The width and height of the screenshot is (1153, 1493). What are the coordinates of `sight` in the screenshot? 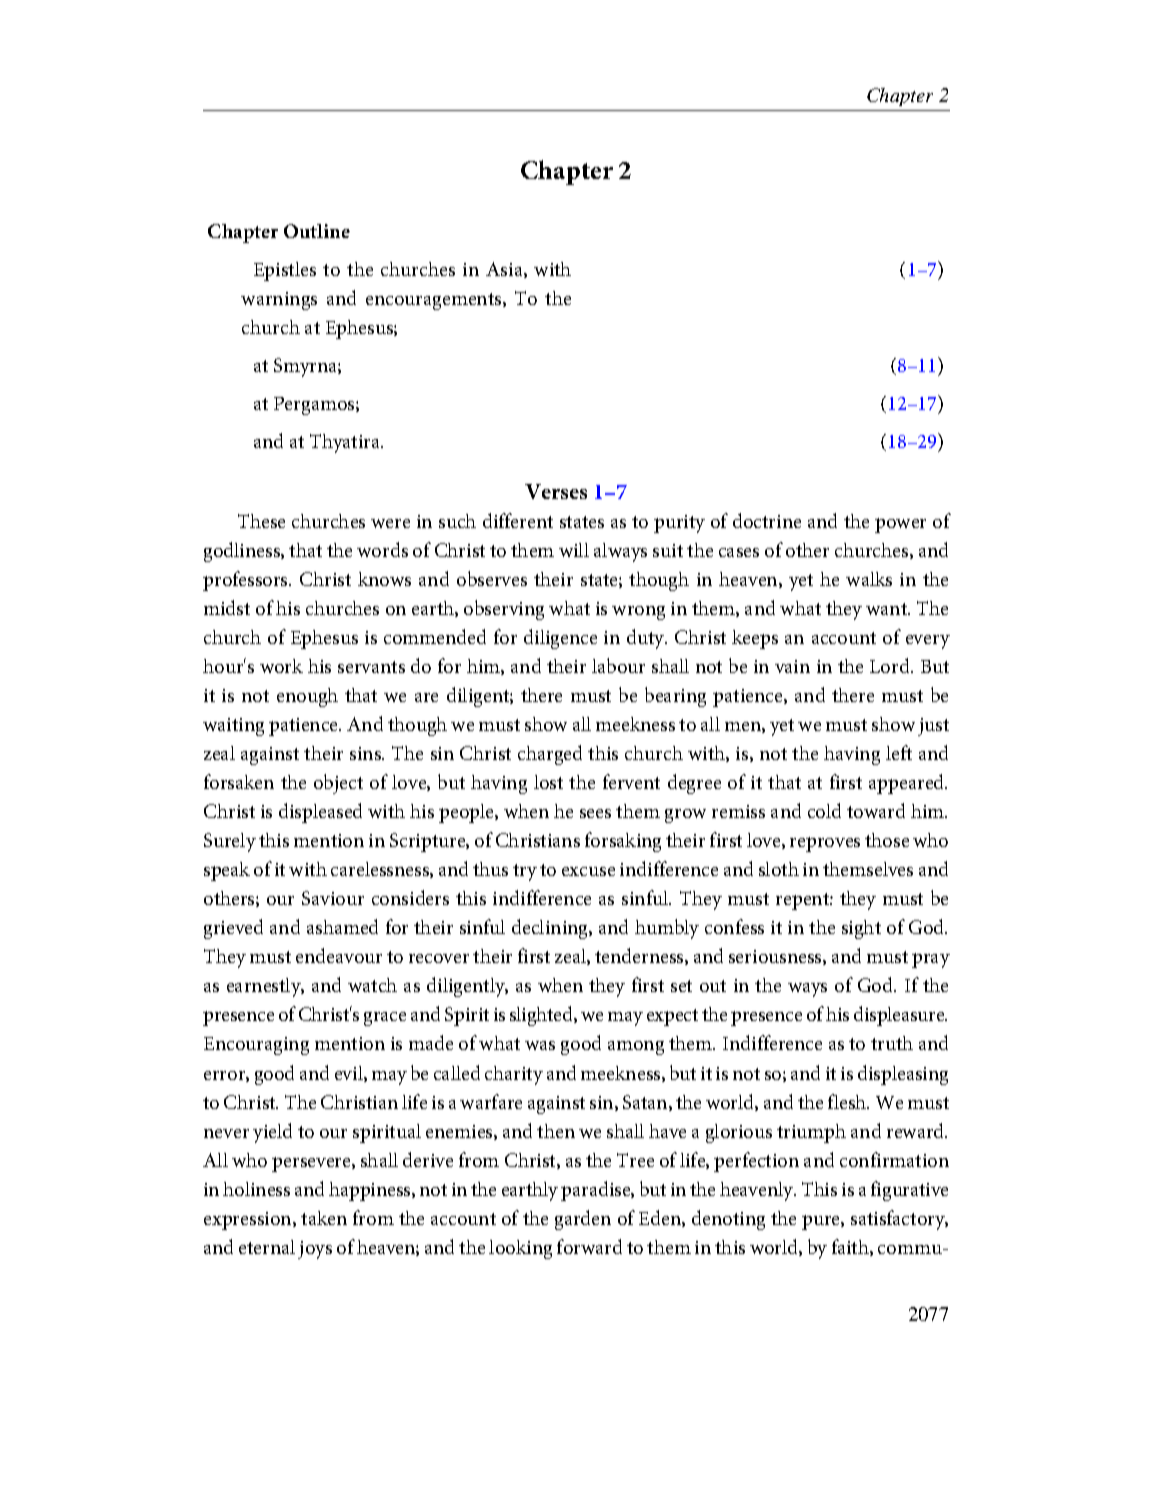 It's located at (861, 929).
